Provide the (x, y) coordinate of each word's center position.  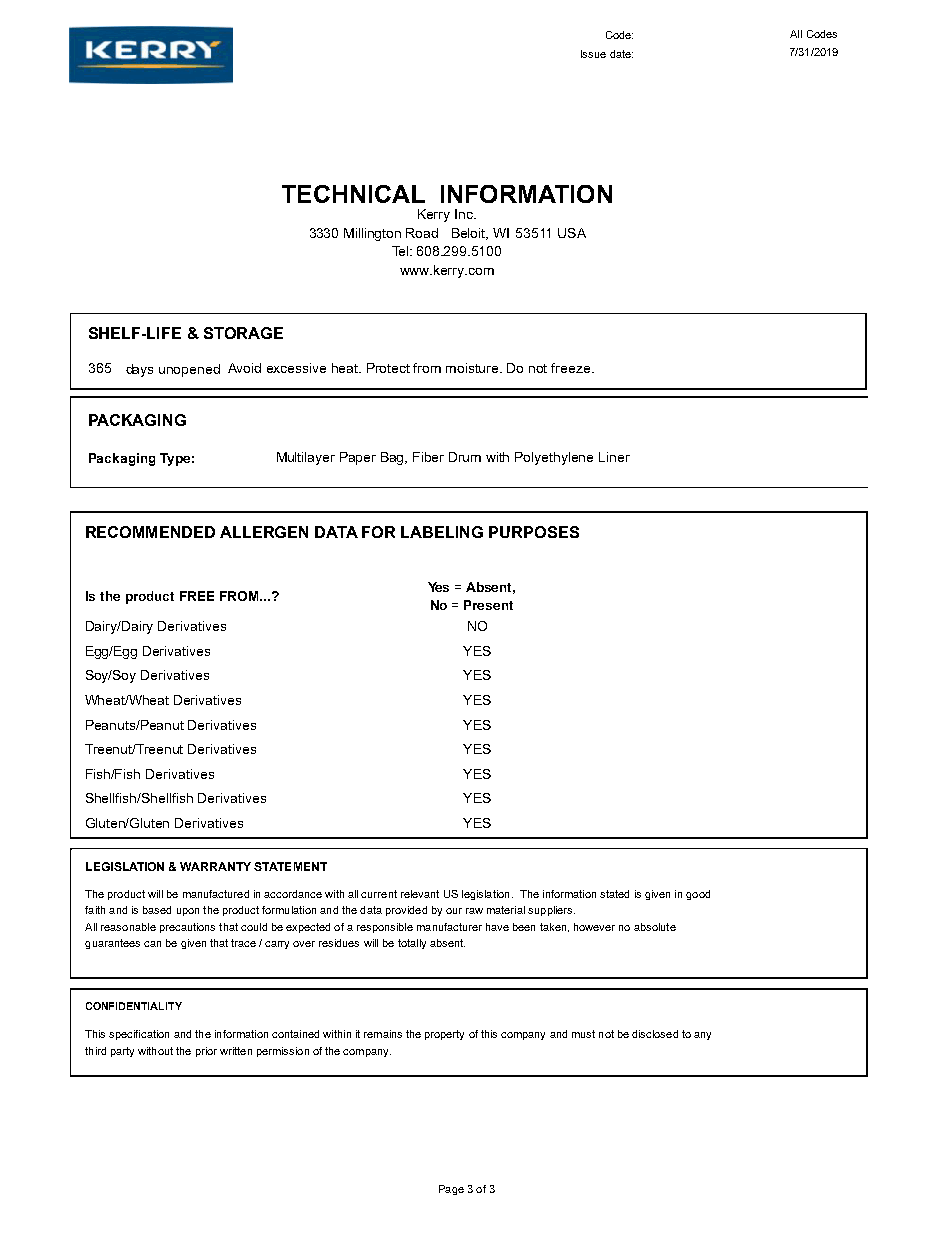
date (621, 54)
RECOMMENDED (150, 532)
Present (488, 605)
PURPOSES (534, 532)
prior (206, 1052)
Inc (465, 214)
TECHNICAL (353, 194)
